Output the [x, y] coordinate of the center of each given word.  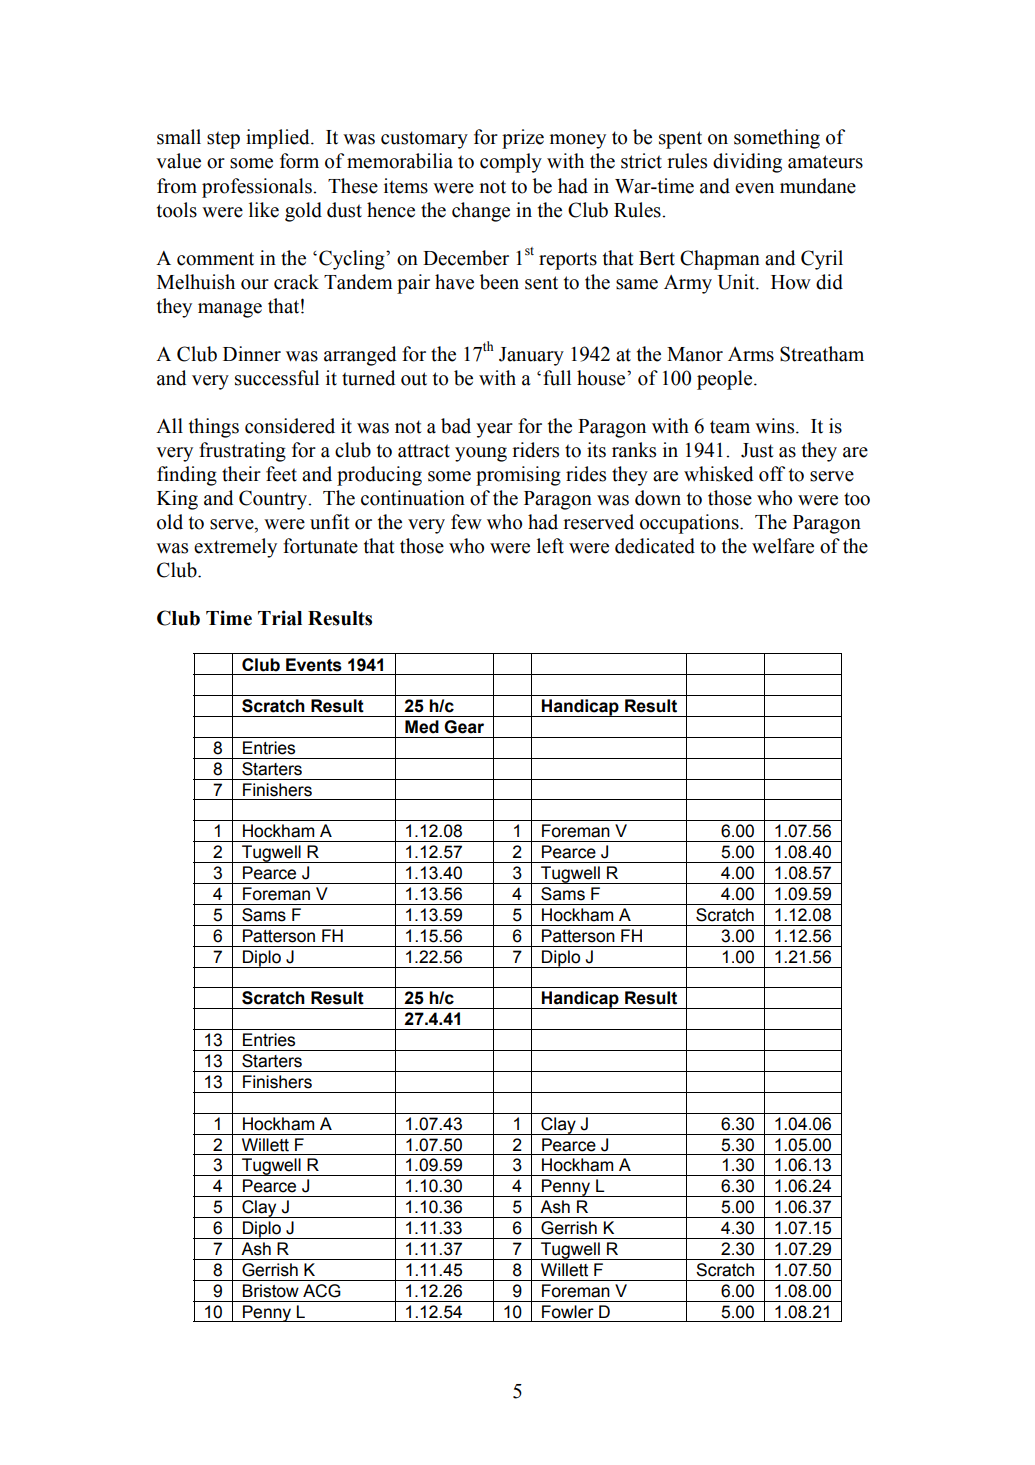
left [550, 546]
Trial [280, 618]
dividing [747, 163]
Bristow [271, 1291]
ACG [322, 1291]
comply [511, 163]
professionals [258, 188]
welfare [783, 546]
